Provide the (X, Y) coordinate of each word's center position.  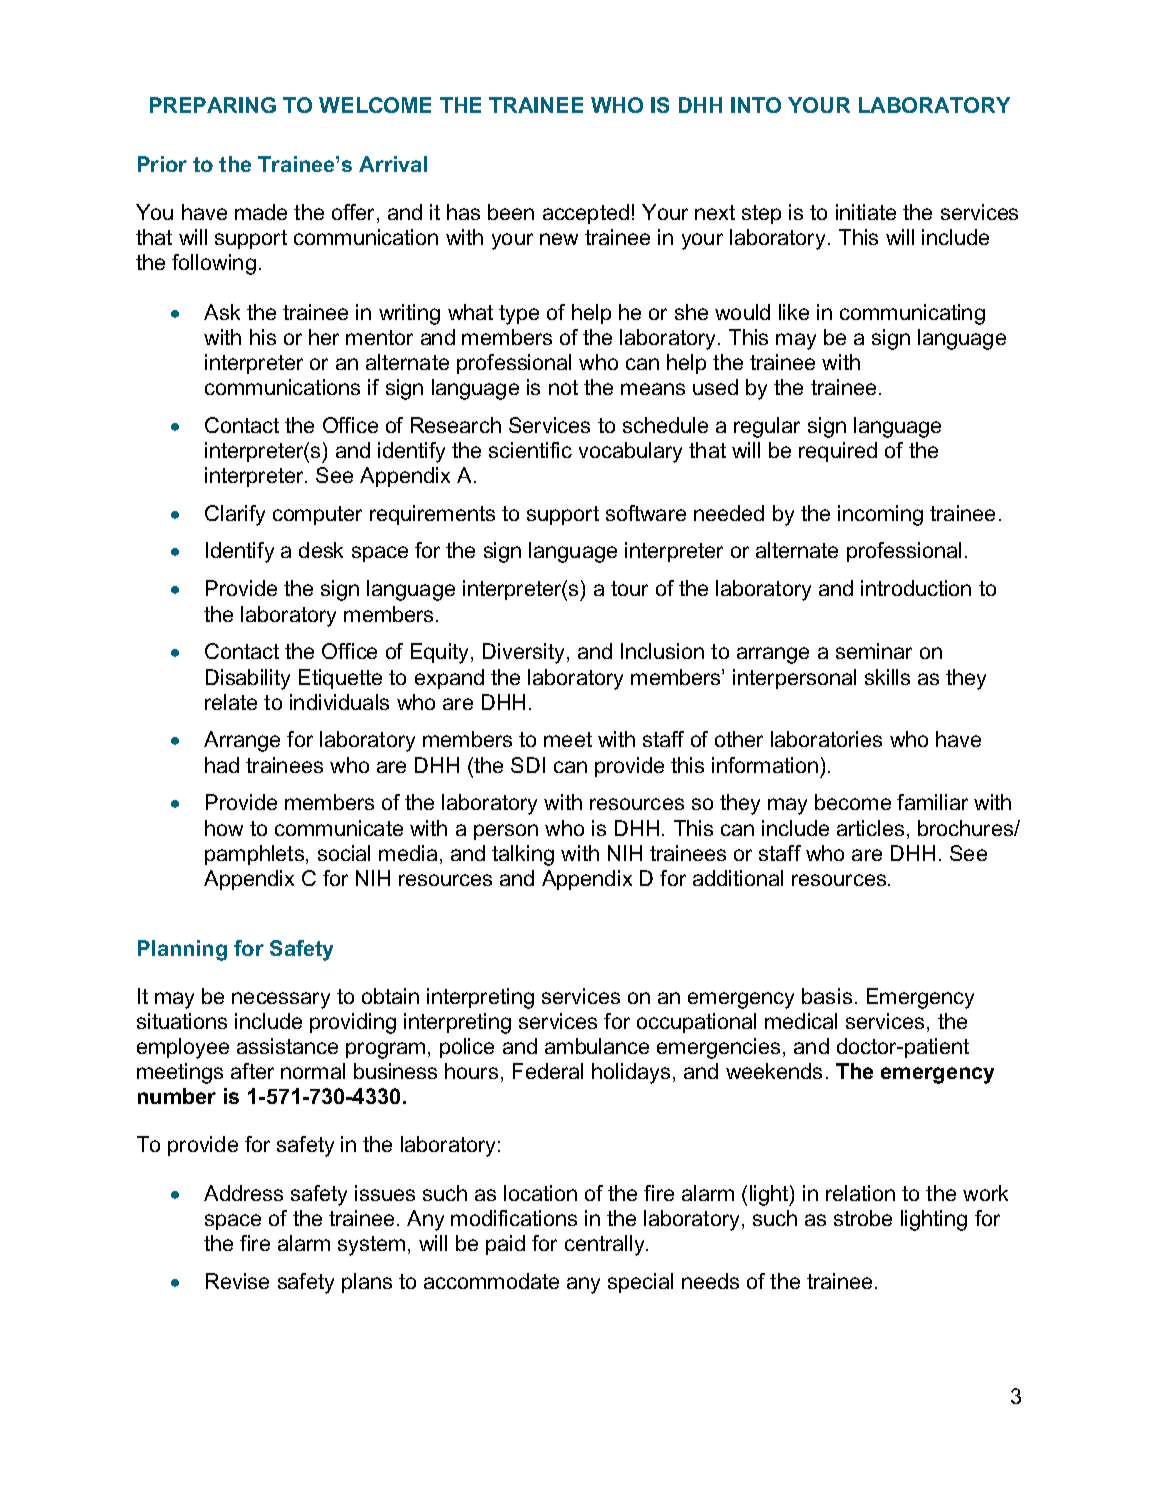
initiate (866, 212)
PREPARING (213, 105)
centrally (606, 1245)
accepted (586, 214)
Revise (237, 1281)
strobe (863, 1218)
